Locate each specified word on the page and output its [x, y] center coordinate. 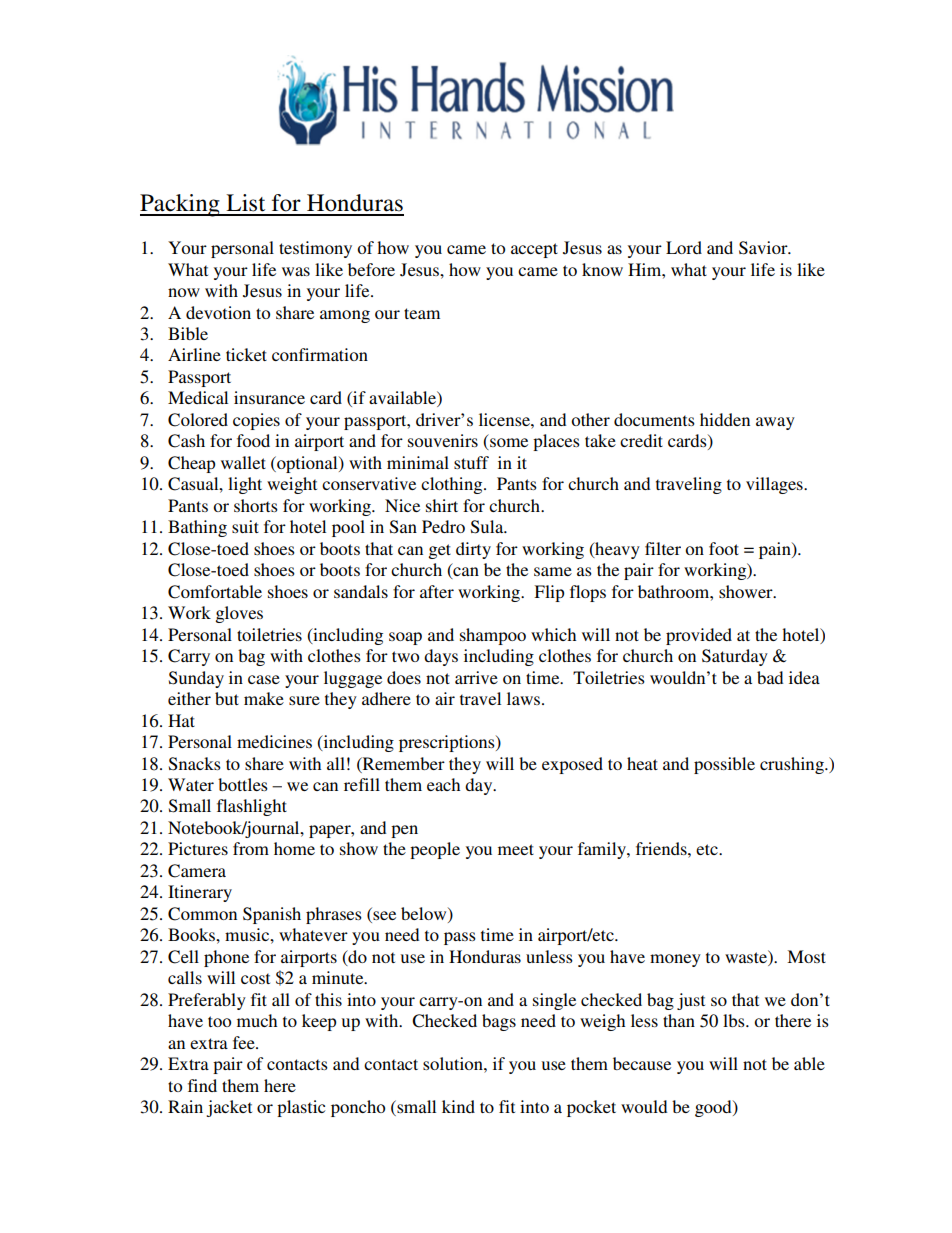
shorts [256, 505]
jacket [229, 1108]
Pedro [443, 526]
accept [534, 250]
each [443, 784]
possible [724, 765]
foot [724, 548]
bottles [243, 784]
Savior [764, 248]
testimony [315, 249]
